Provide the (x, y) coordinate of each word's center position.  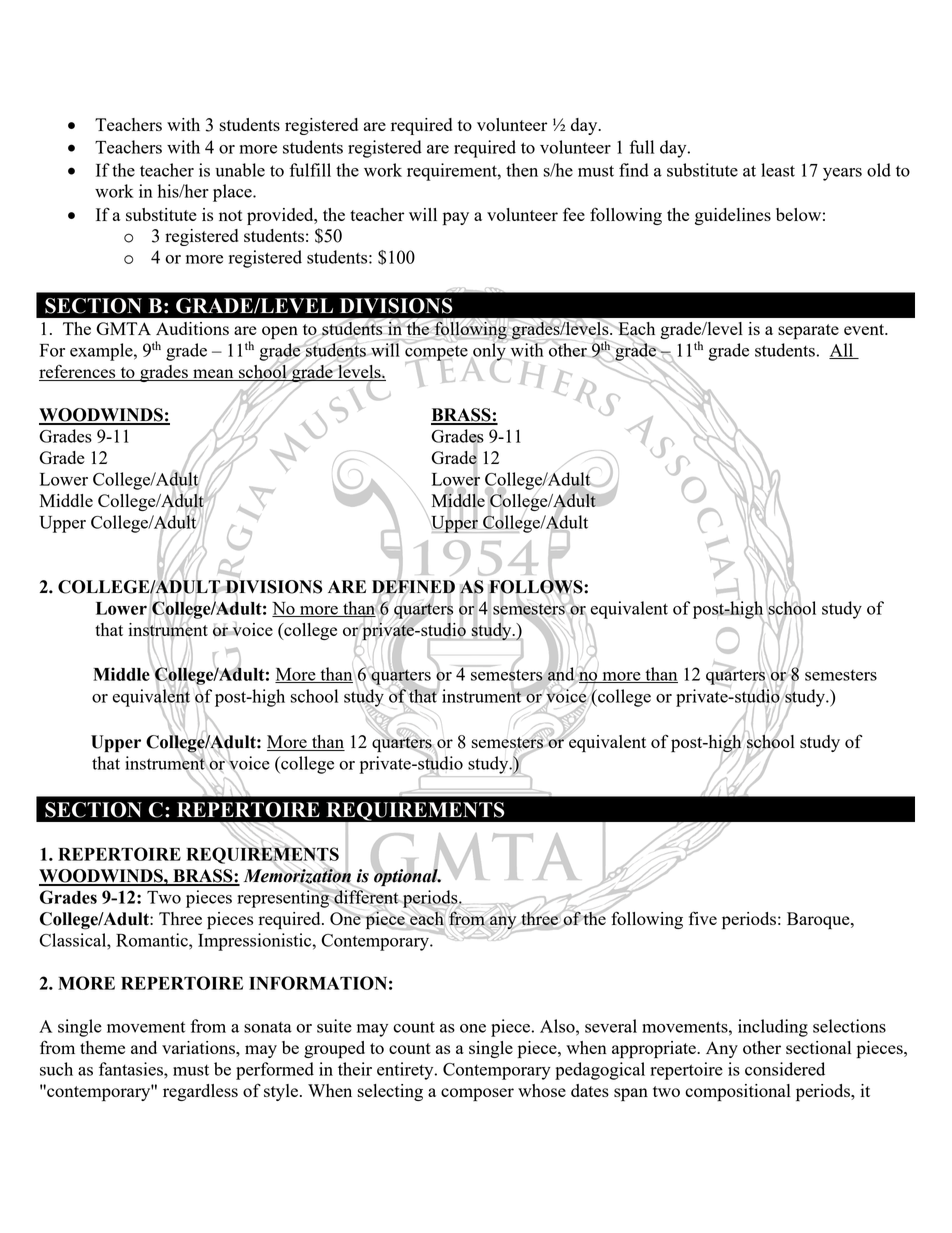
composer (477, 1095)
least (778, 170)
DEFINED (413, 587)
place (233, 193)
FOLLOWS (536, 587)
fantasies (132, 1069)
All (842, 351)
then (522, 170)
